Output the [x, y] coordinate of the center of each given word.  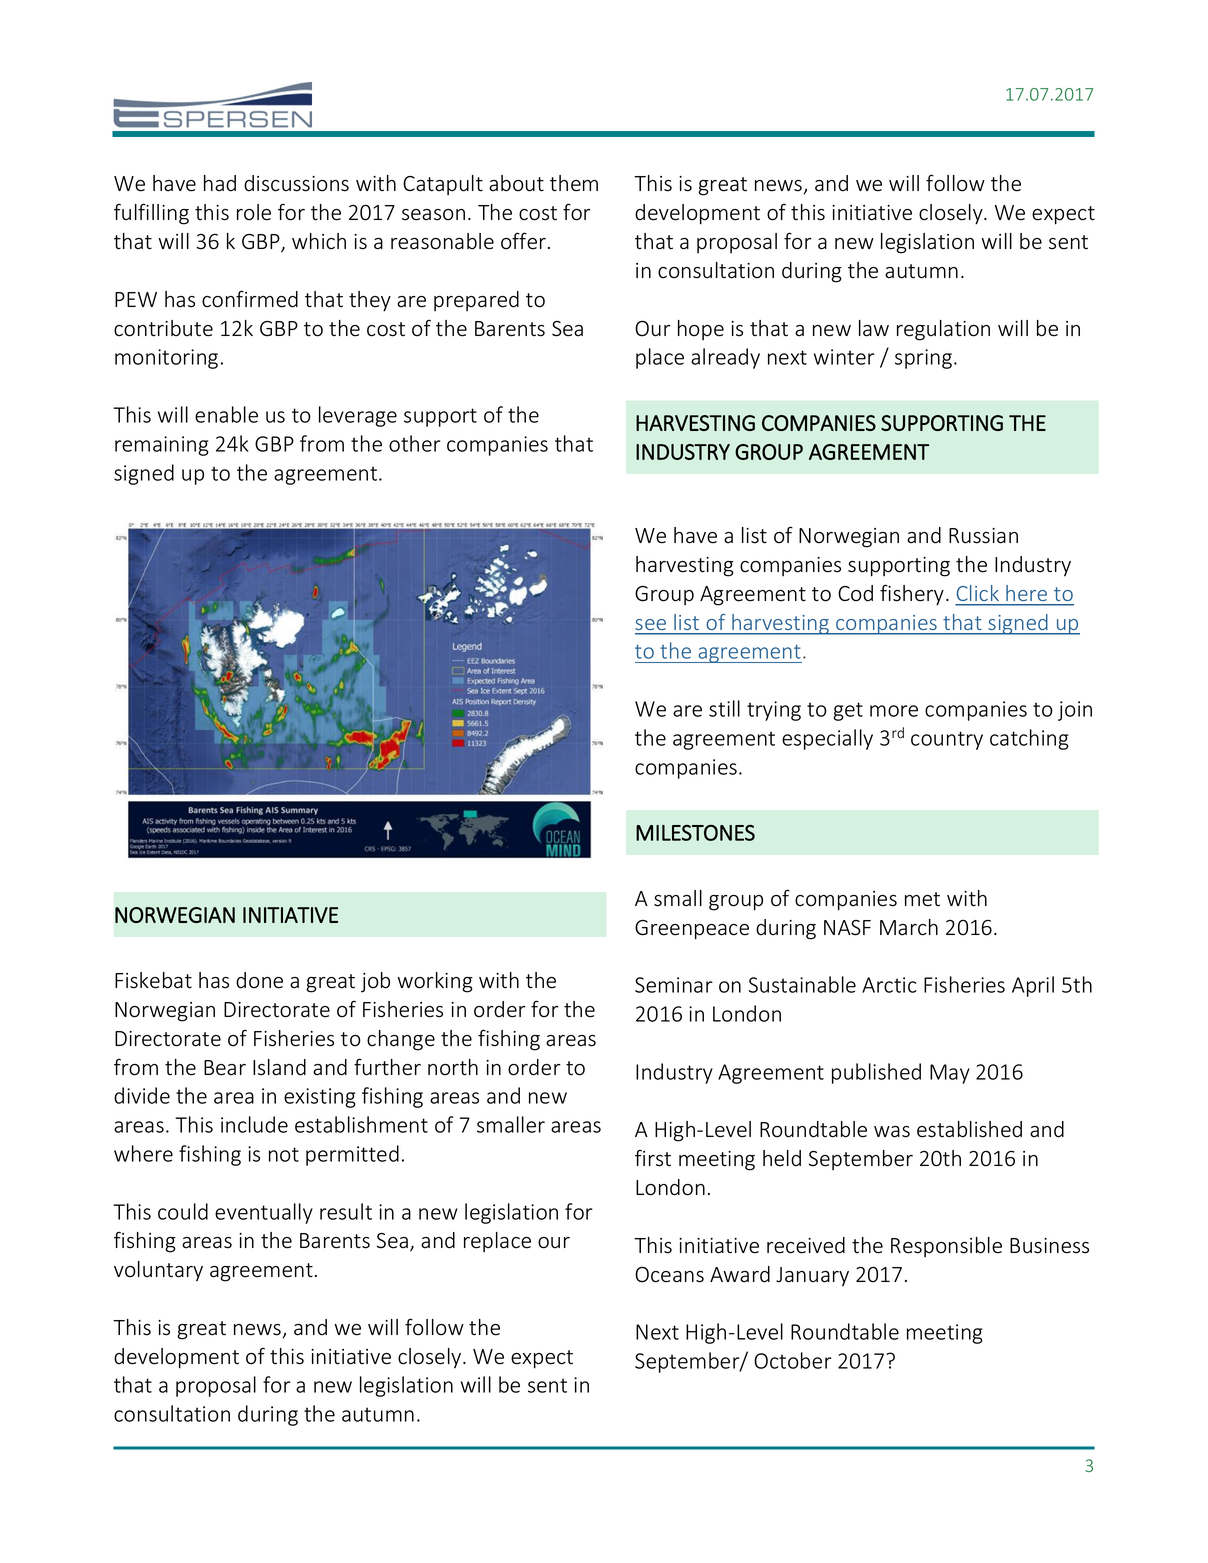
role [254, 212]
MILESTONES [695, 833]
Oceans [669, 1274]
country [947, 740]
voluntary [158, 1271]
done [259, 980]
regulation [943, 330]
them [574, 183]
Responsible [946, 1247]
